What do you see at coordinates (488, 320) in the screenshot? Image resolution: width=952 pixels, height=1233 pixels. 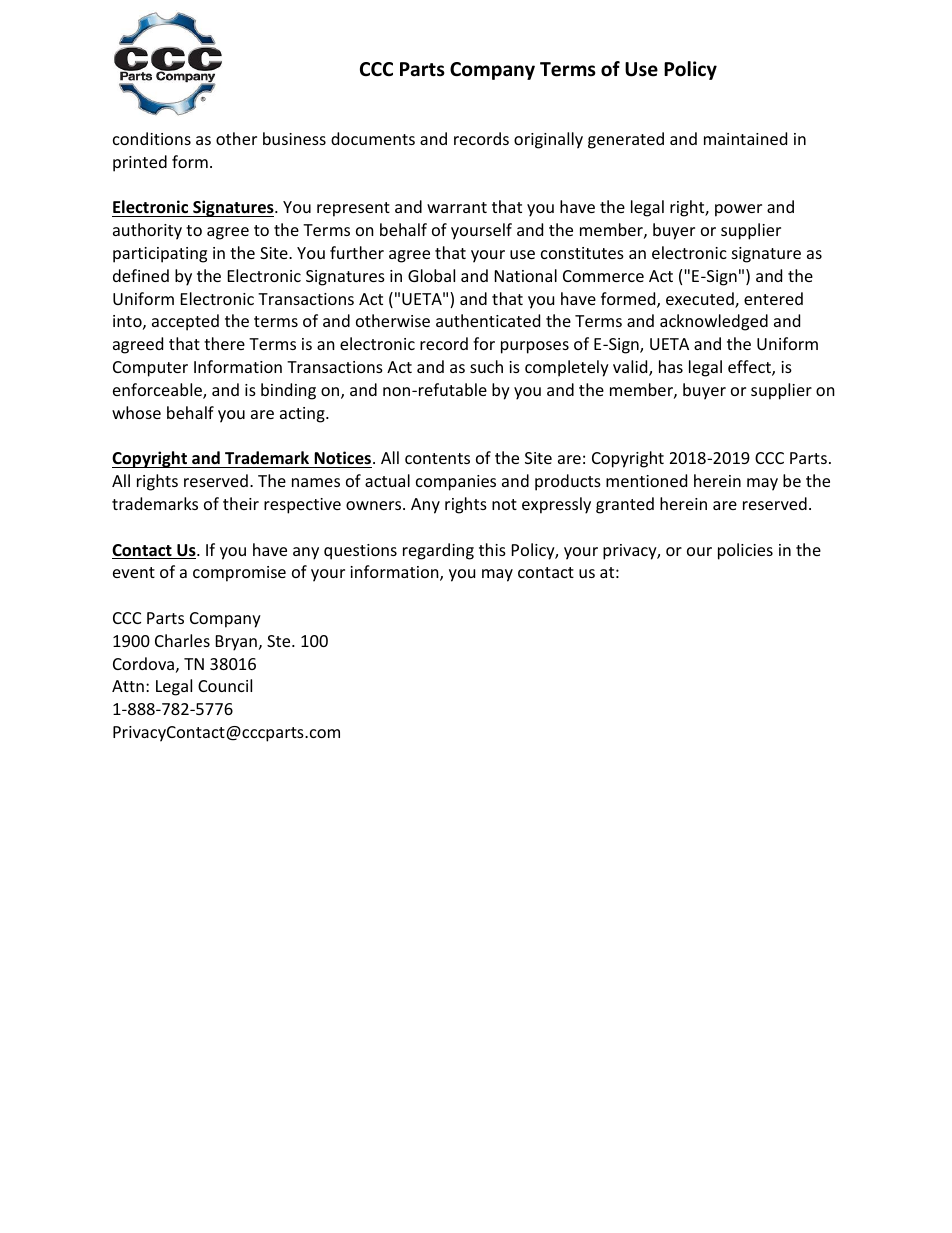 I see `authenticated` at bounding box center [488, 320].
